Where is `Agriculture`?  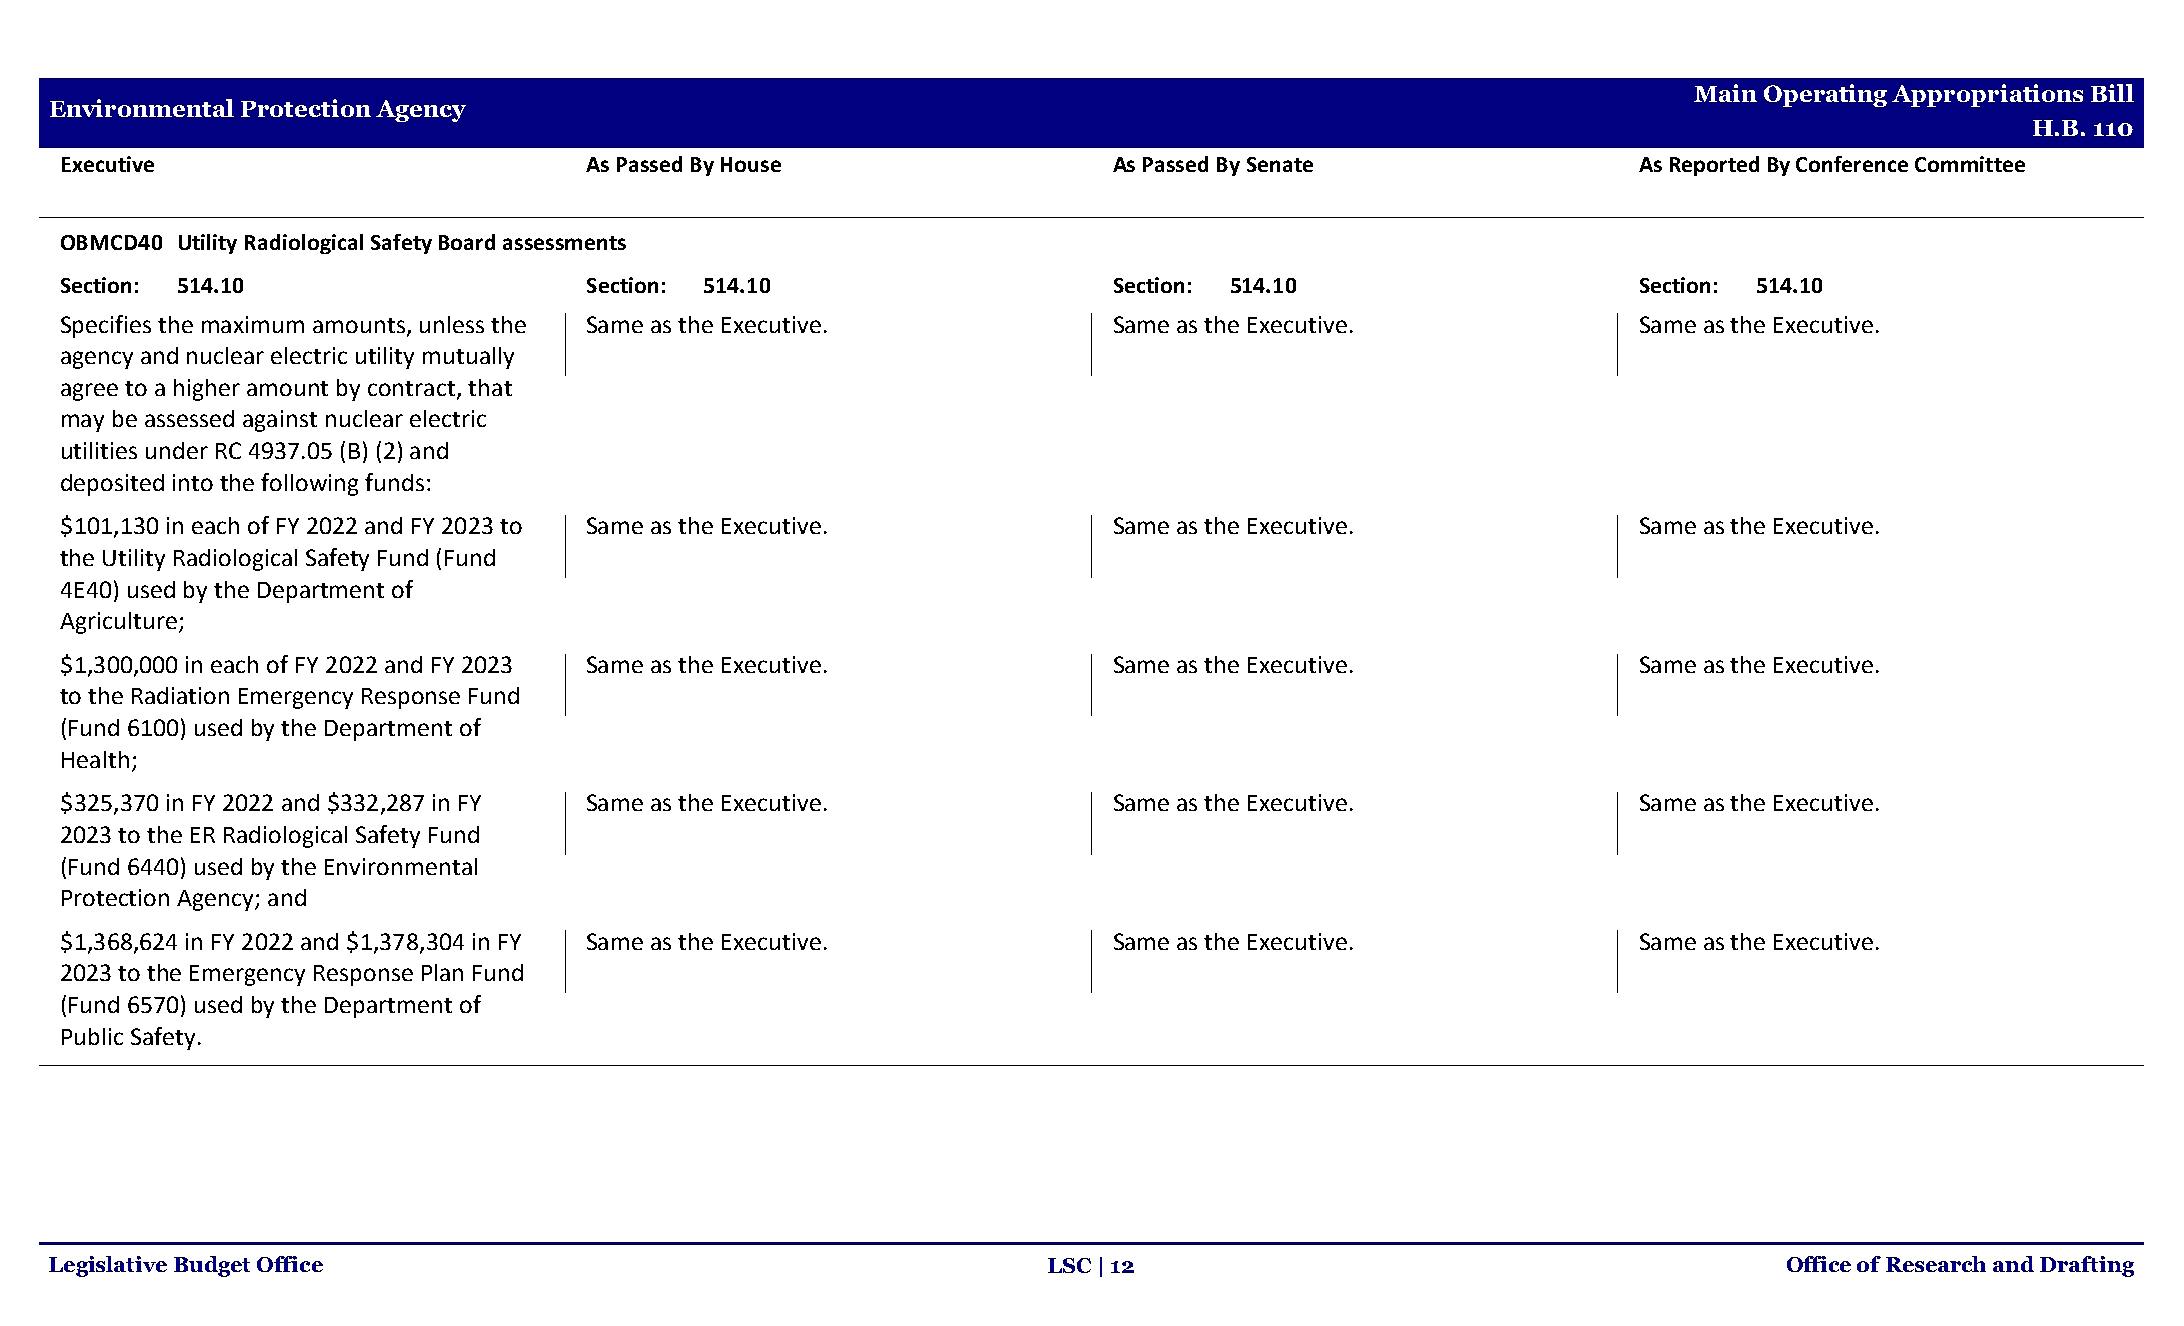 Agriculture is located at coordinates (118, 623).
